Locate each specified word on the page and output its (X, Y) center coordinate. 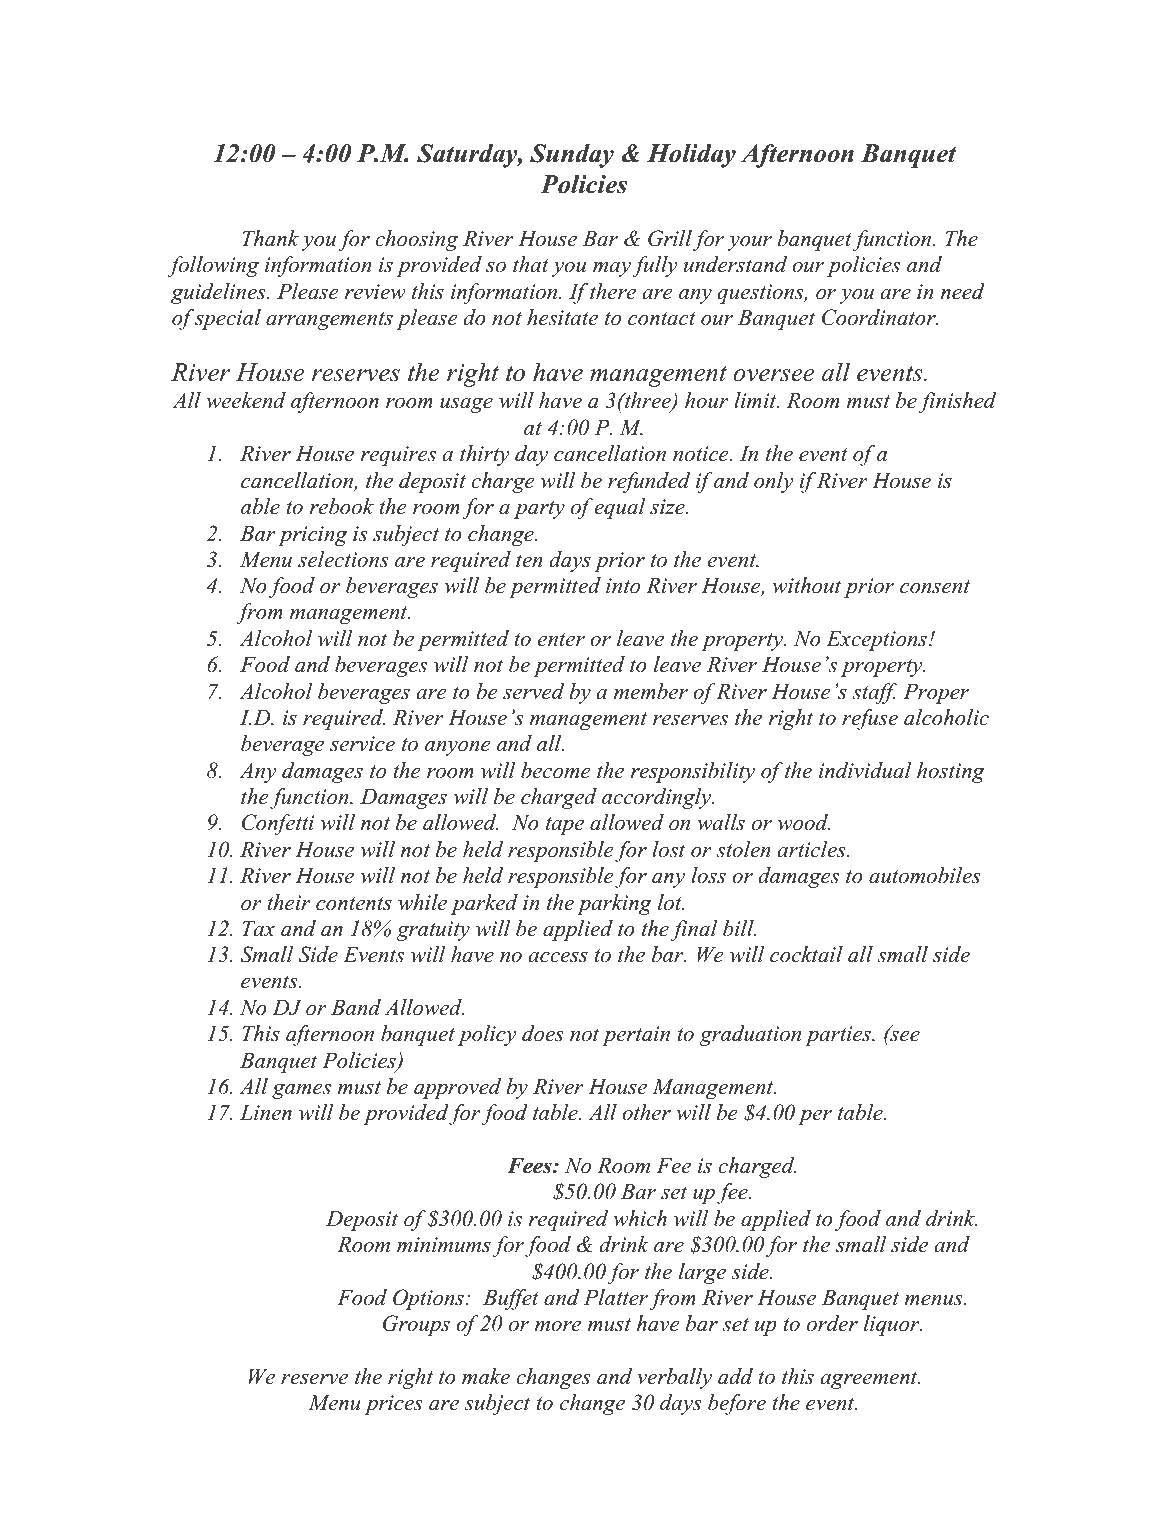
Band (356, 1007)
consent (935, 587)
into (623, 586)
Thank (270, 238)
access (558, 957)
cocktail (806, 954)
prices (393, 1405)
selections (343, 559)
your (750, 243)
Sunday (572, 156)
